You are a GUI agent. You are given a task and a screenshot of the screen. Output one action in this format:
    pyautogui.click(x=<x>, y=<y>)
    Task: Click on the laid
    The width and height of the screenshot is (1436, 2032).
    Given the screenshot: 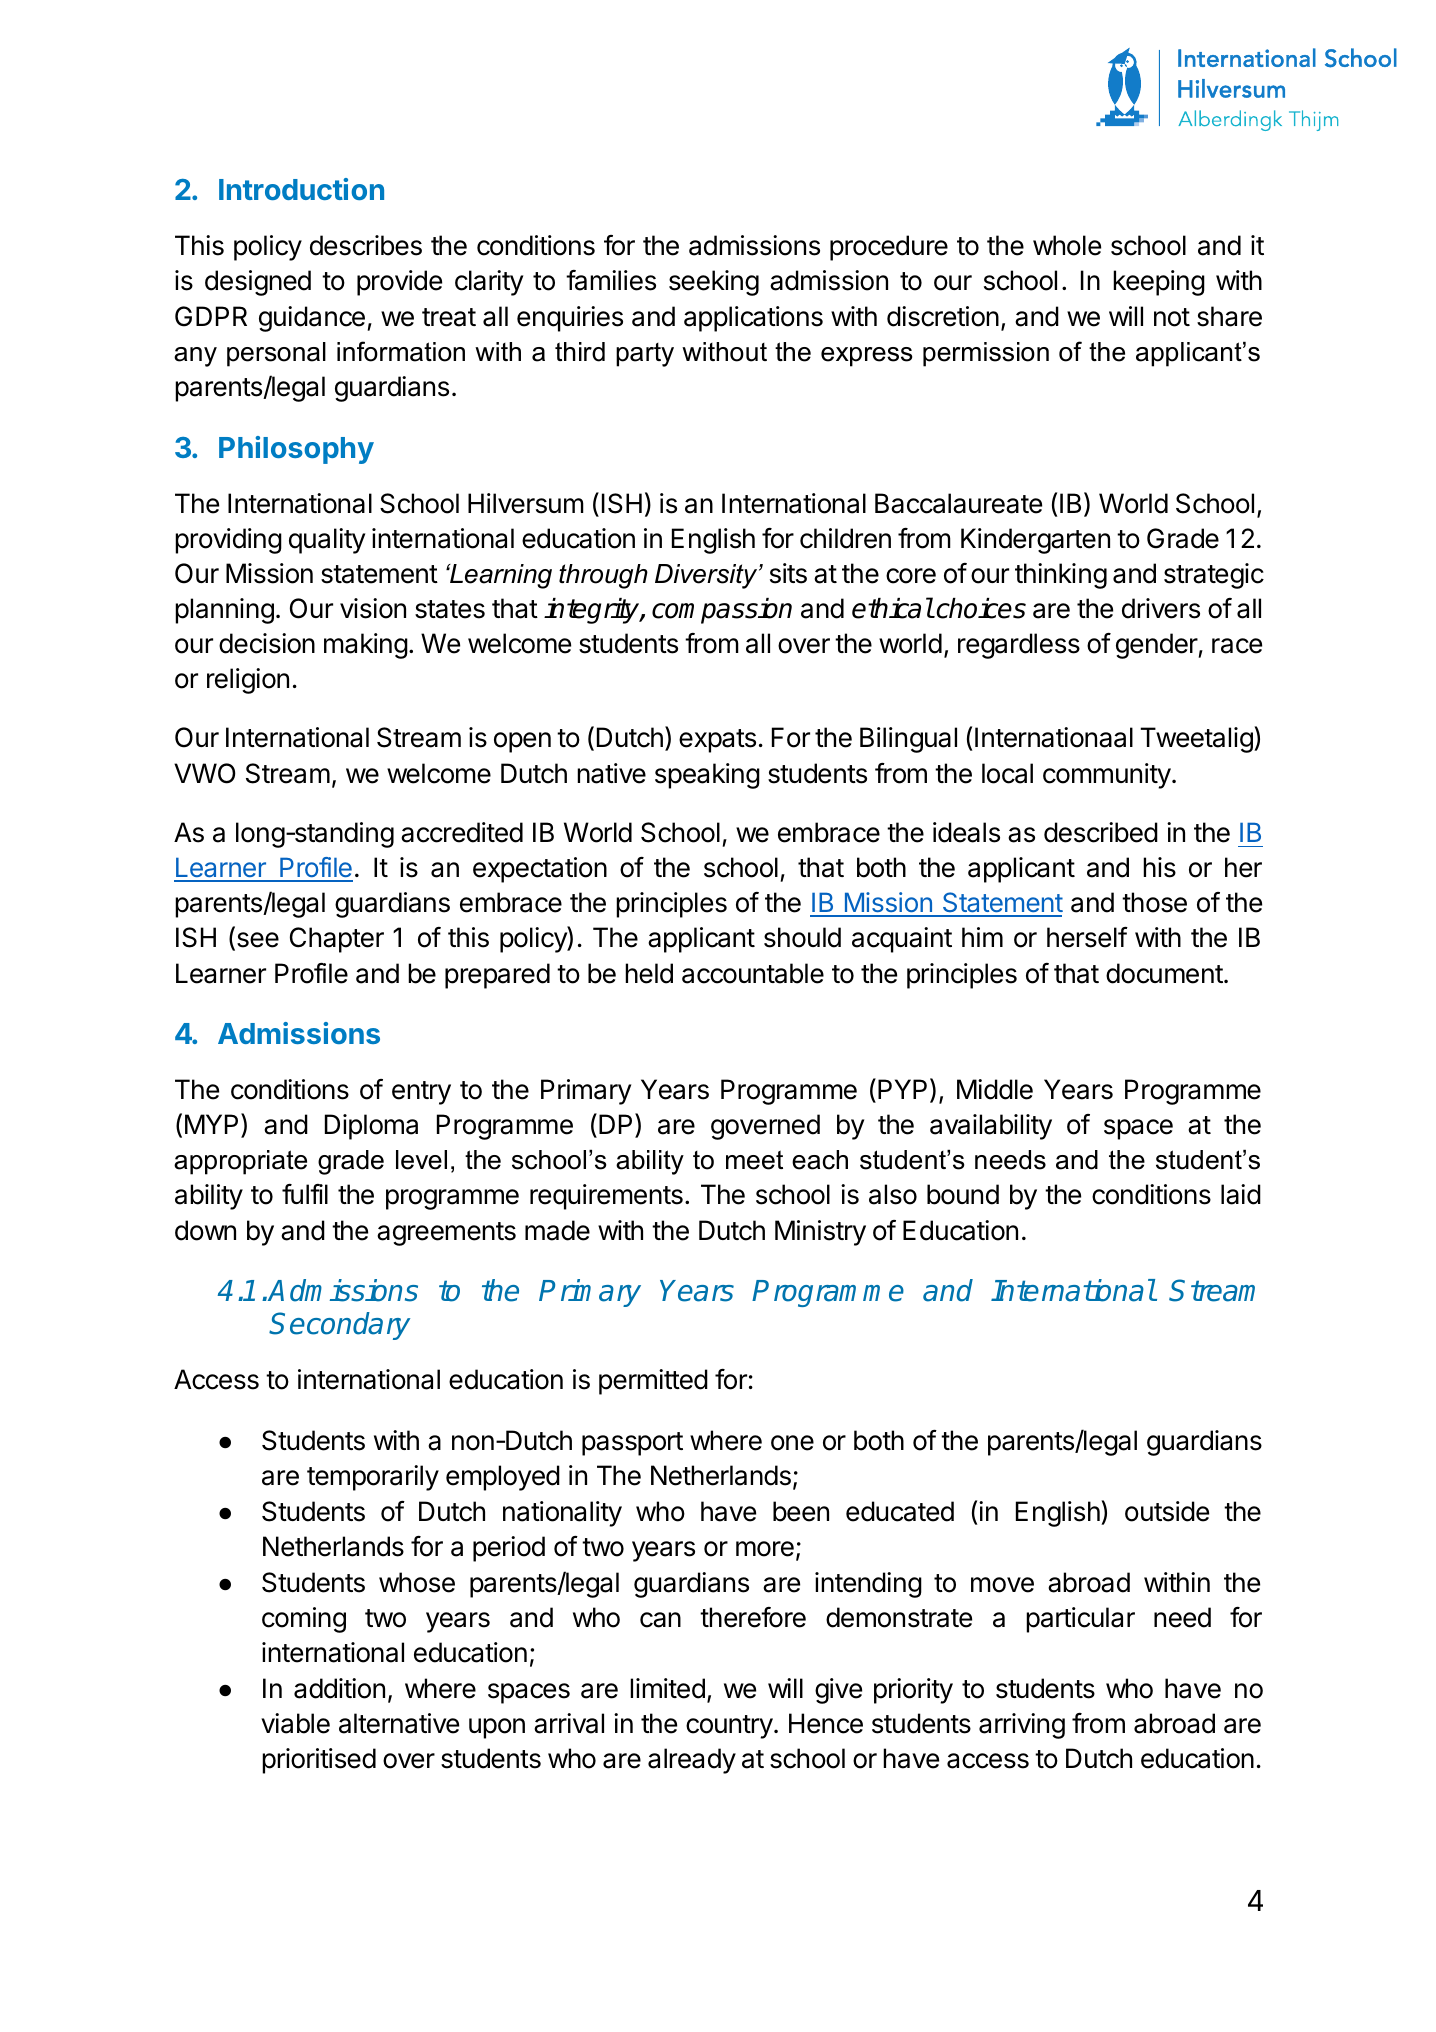 What is the action you would take?
    pyautogui.click(x=1241, y=1194)
